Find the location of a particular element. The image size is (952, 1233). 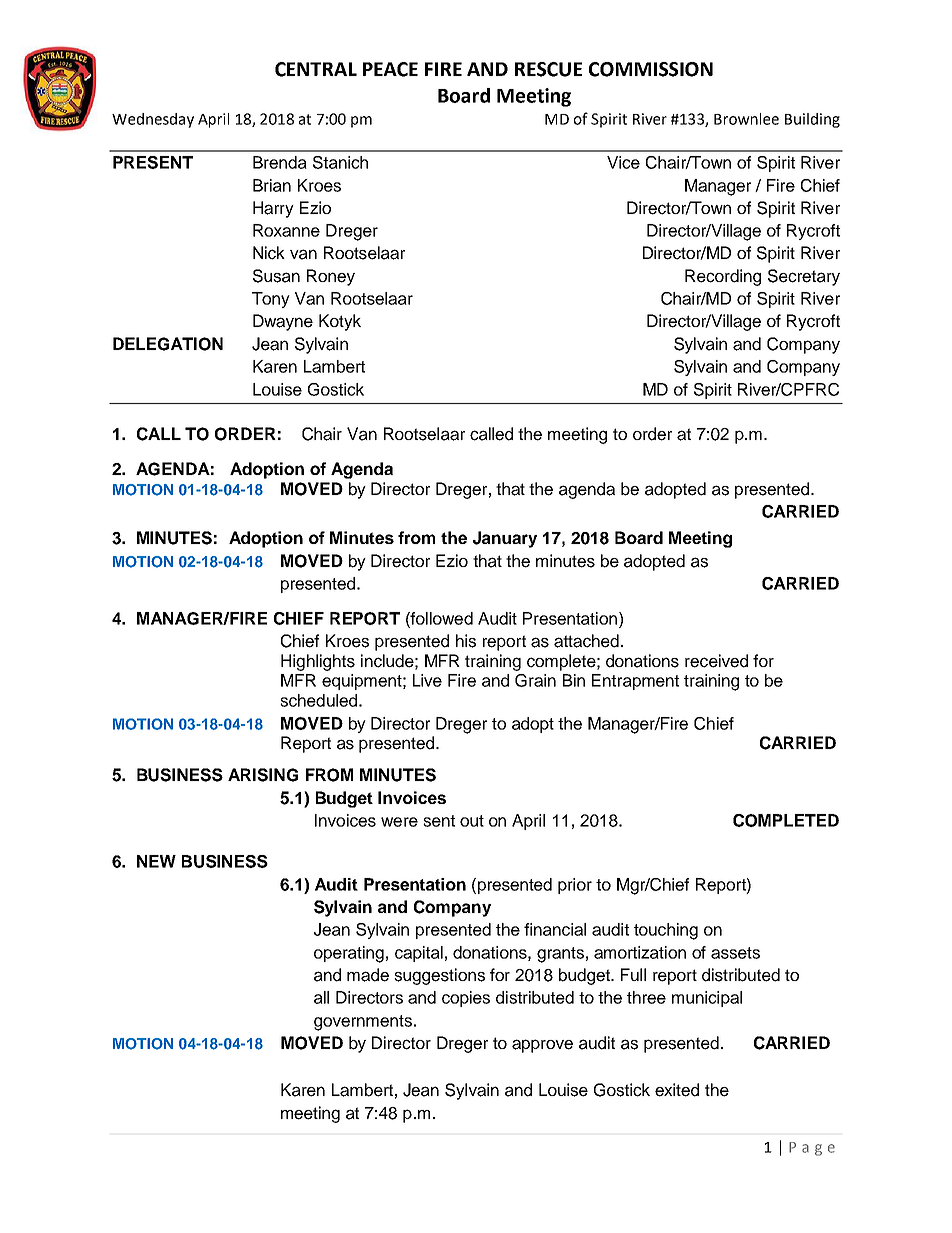

Wednesday is located at coordinates (153, 120).
